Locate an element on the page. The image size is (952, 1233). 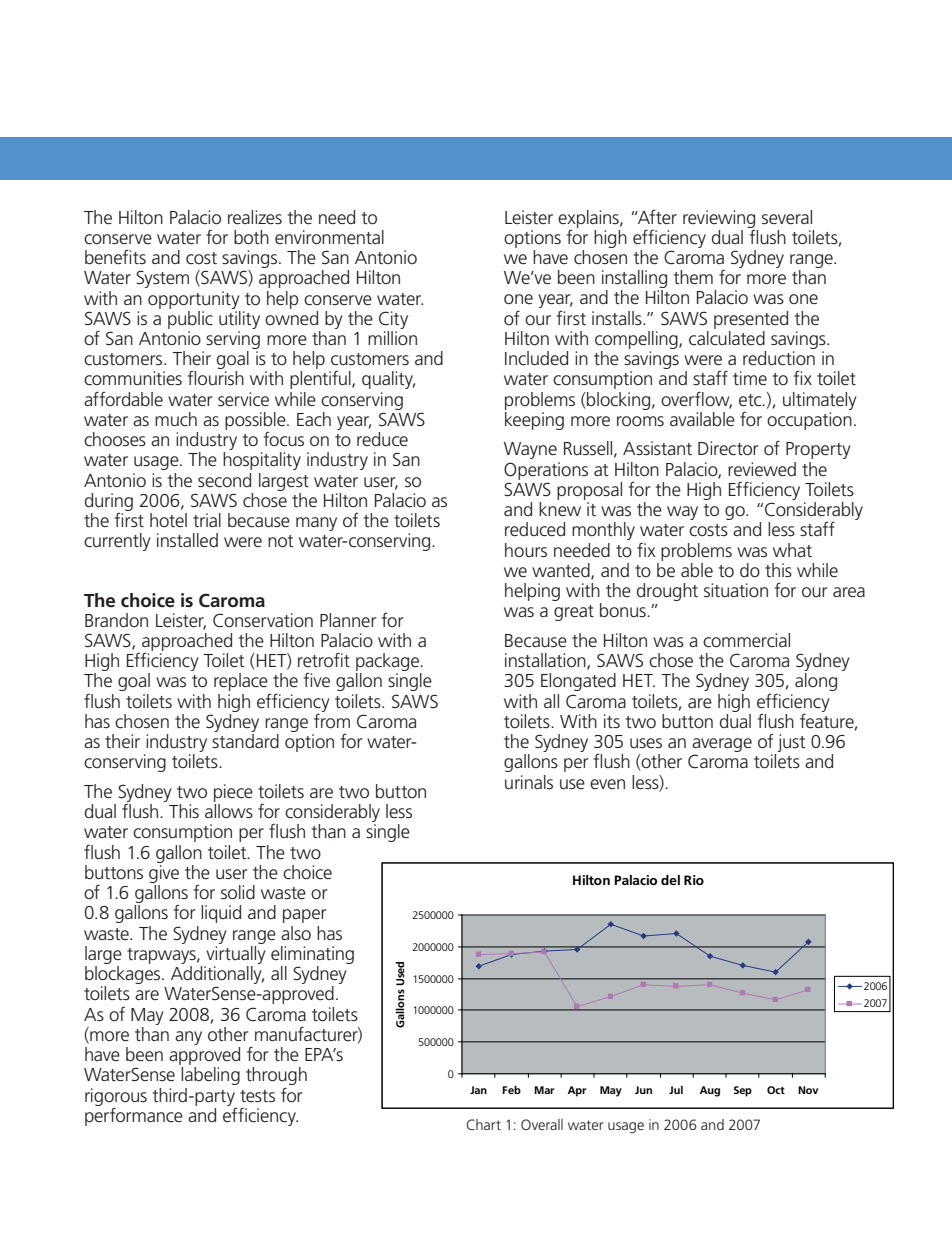
commercial is located at coordinates (746, 640).
